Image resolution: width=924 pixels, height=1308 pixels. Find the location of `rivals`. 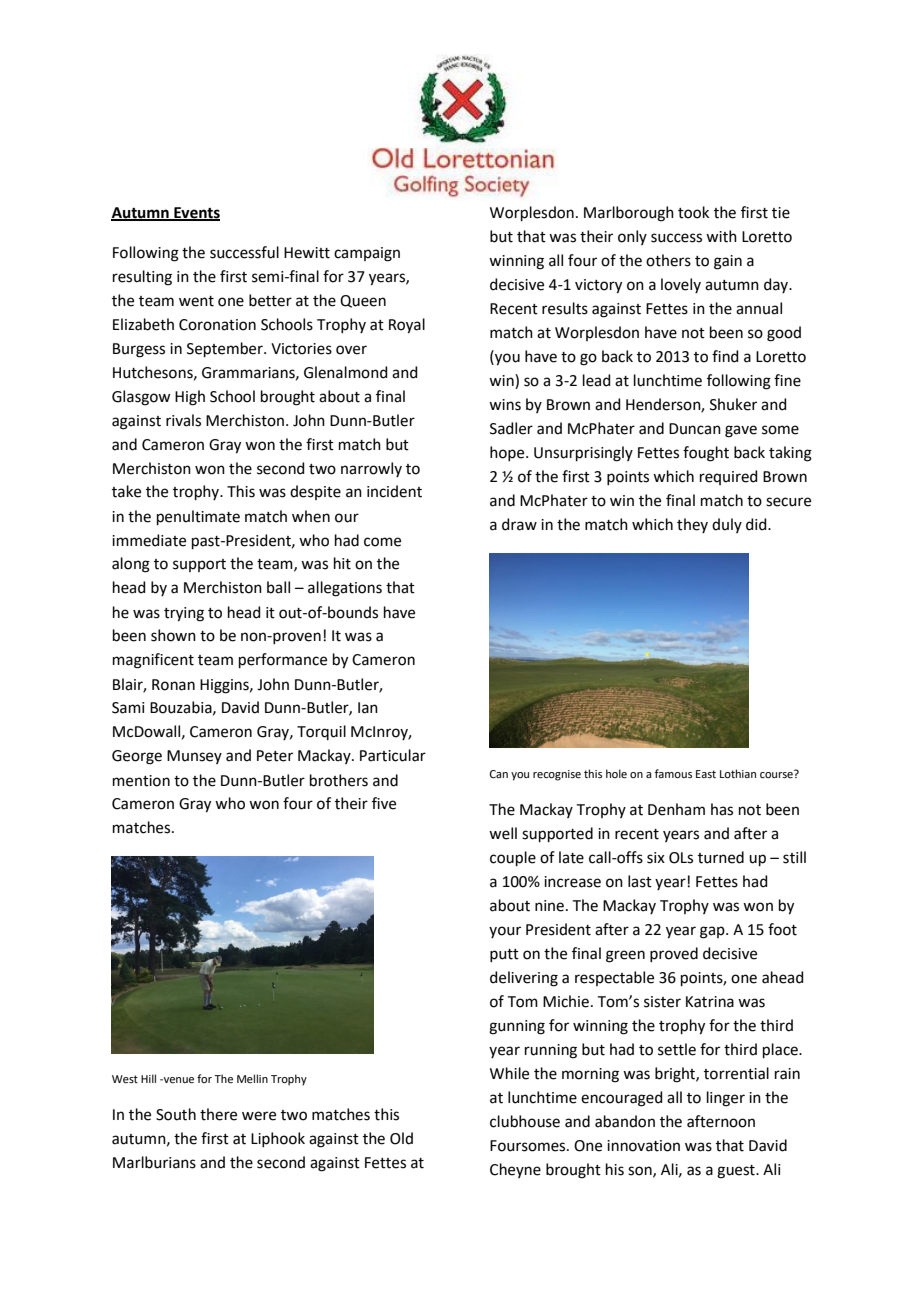

rivals is located at coordinates (183, 420).
